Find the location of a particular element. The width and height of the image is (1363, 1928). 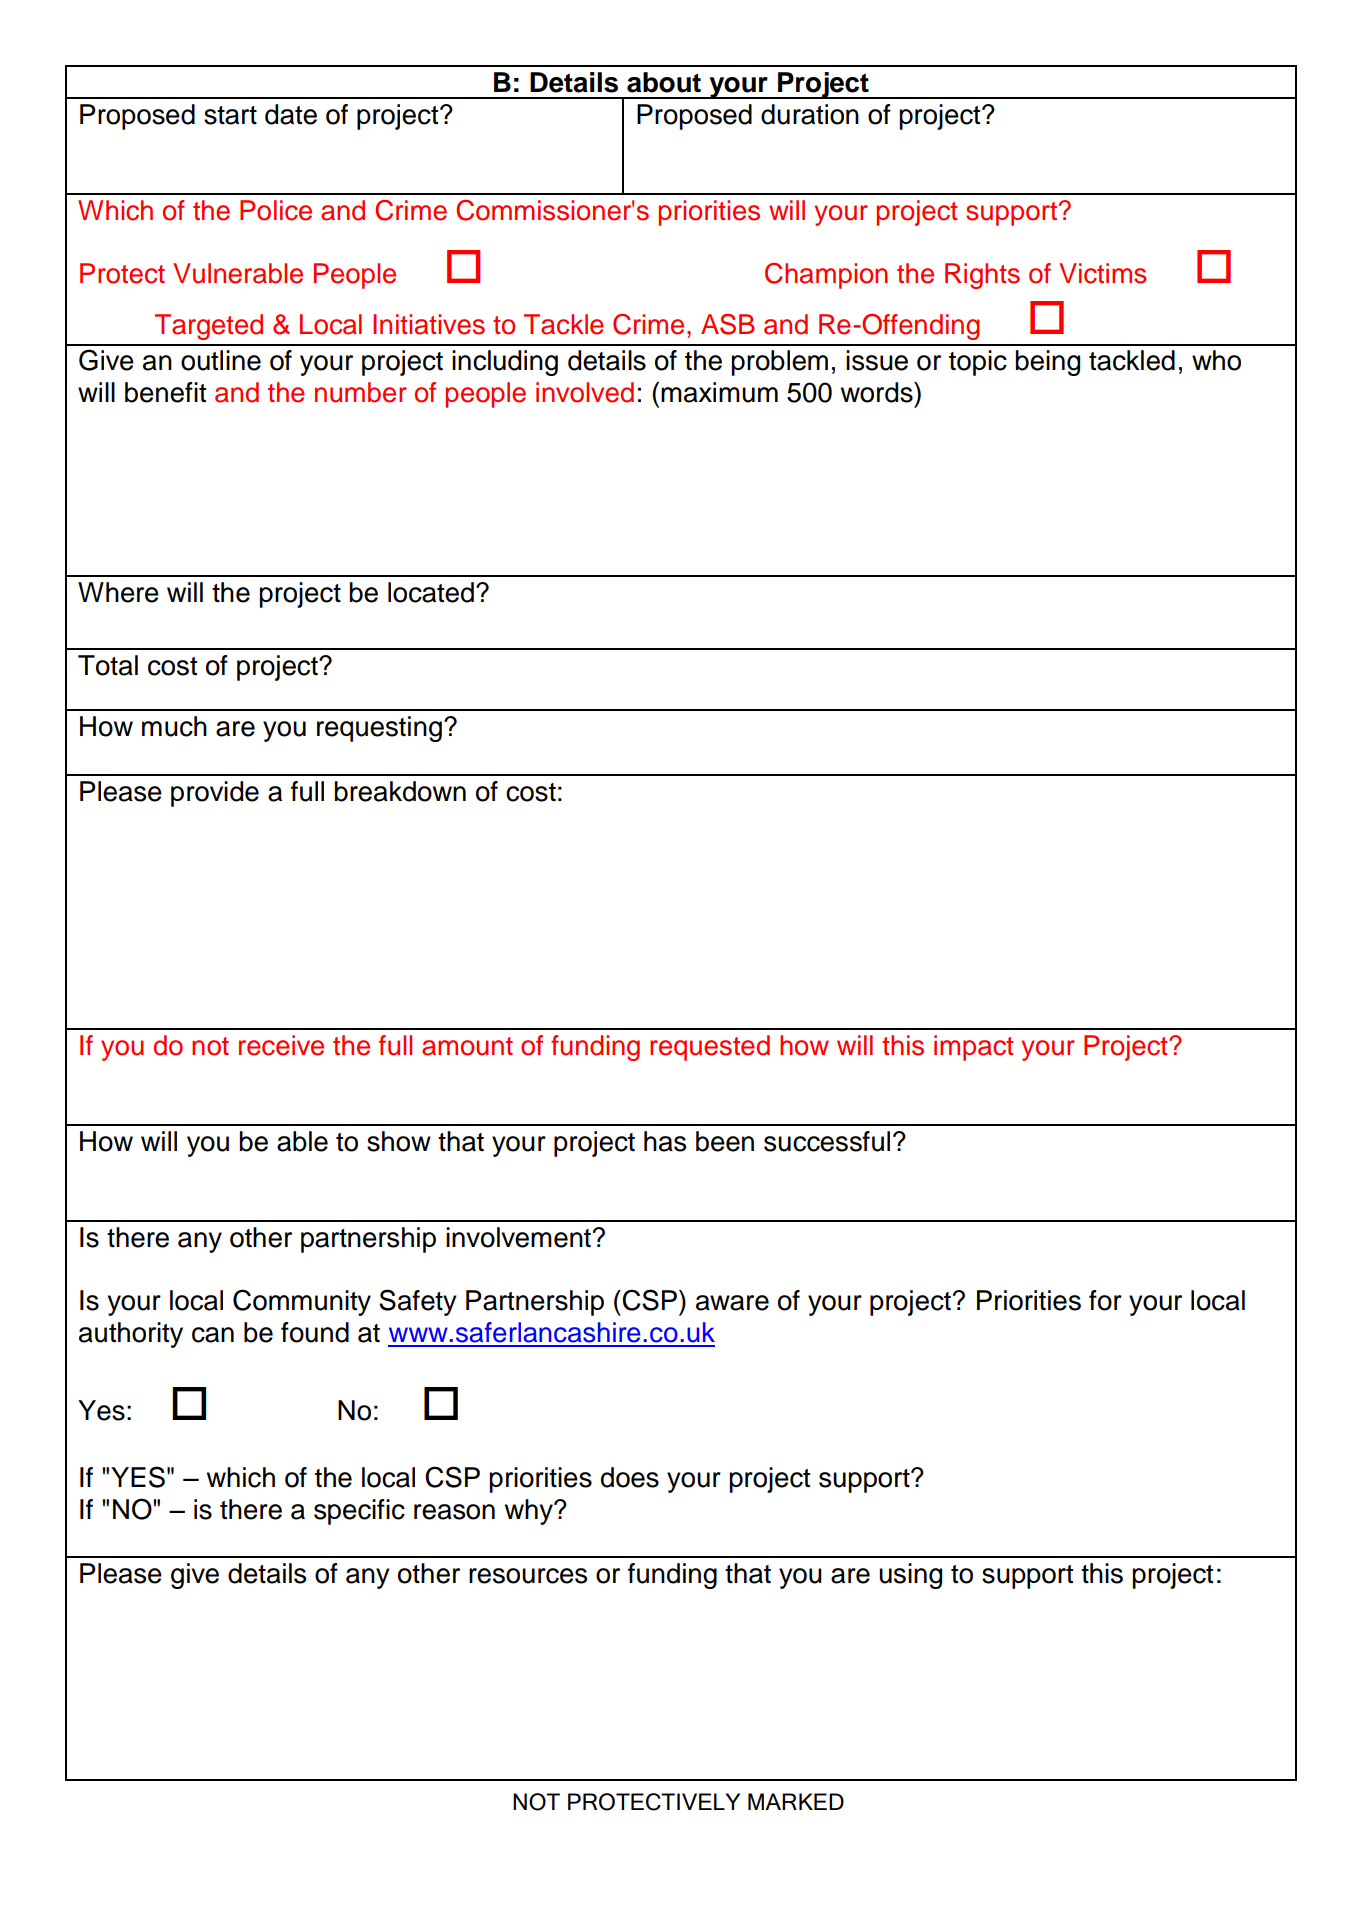

for is located at coordinates (1105, 1300).
